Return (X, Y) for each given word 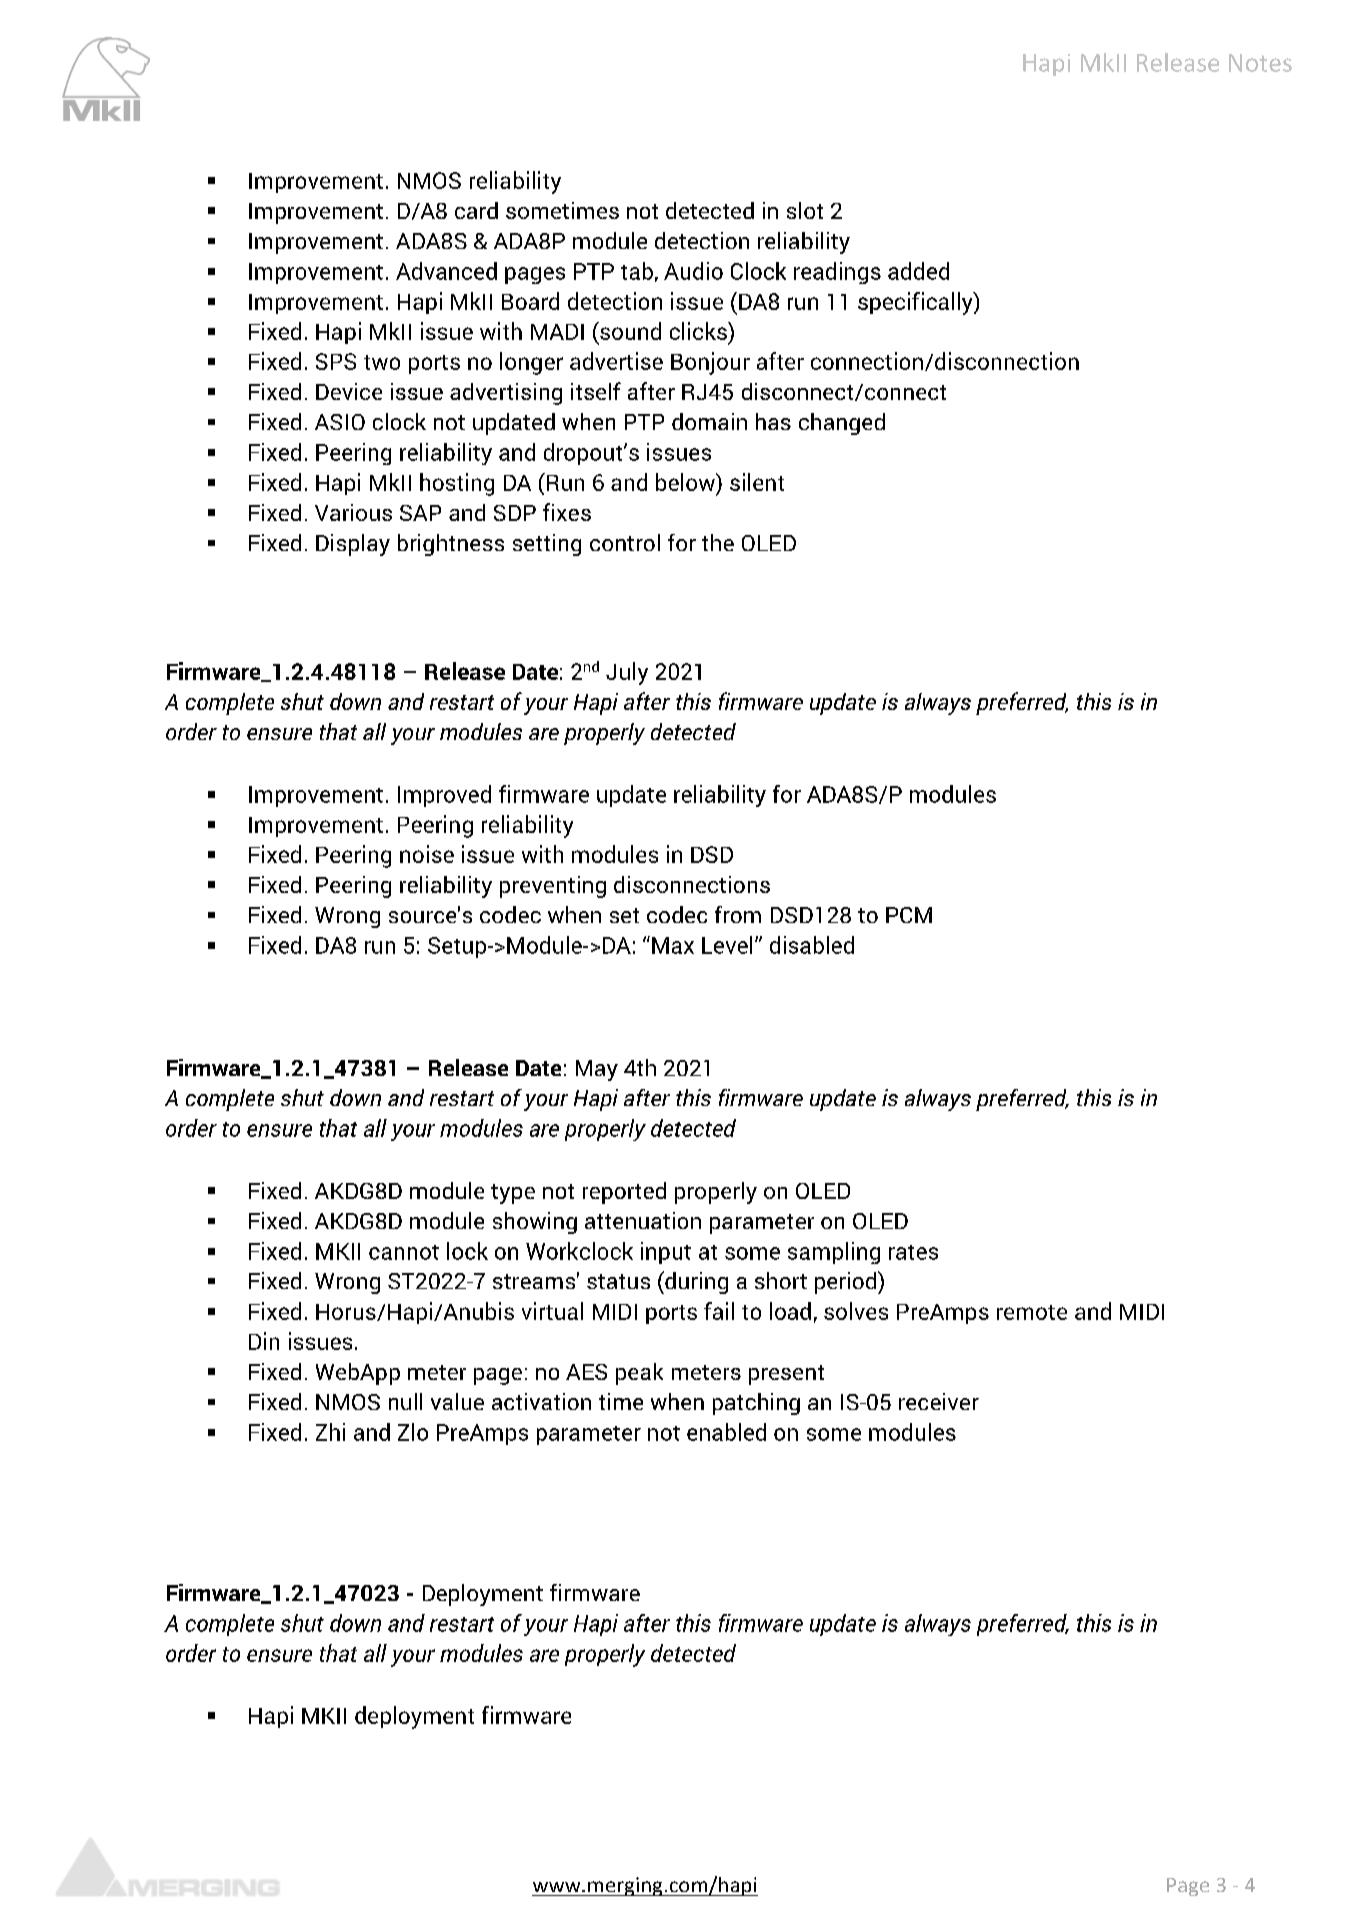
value (457, 1401)
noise (427, 854)
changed (842, 424)
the (718, 542)
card (476, 210)
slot (805, 210)
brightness (451, 545)
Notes (1260, 63)
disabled (812, 945)
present (786, 1375)
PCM (909, 915)
